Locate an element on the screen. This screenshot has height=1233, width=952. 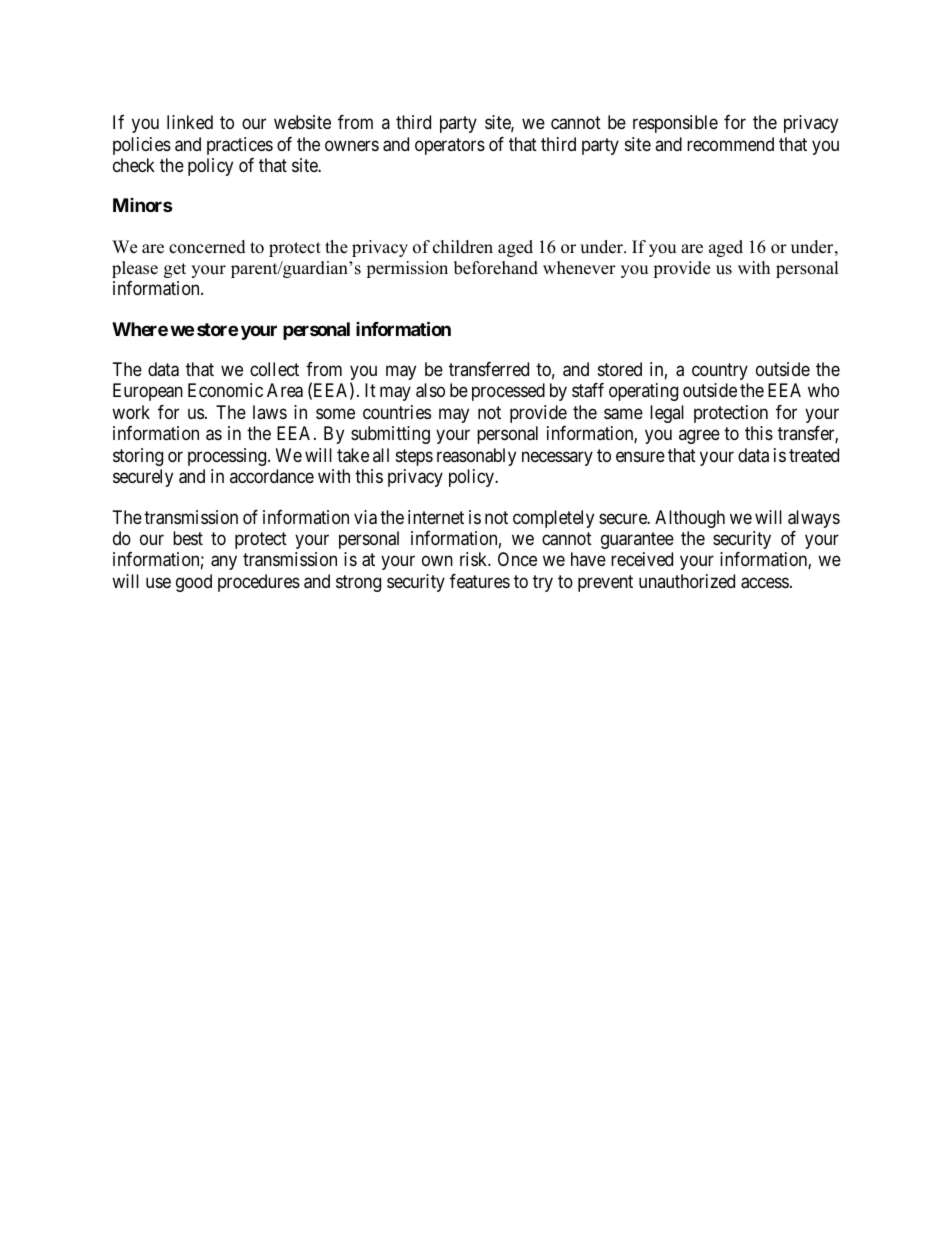
get is located at coordinates (175, 270).
